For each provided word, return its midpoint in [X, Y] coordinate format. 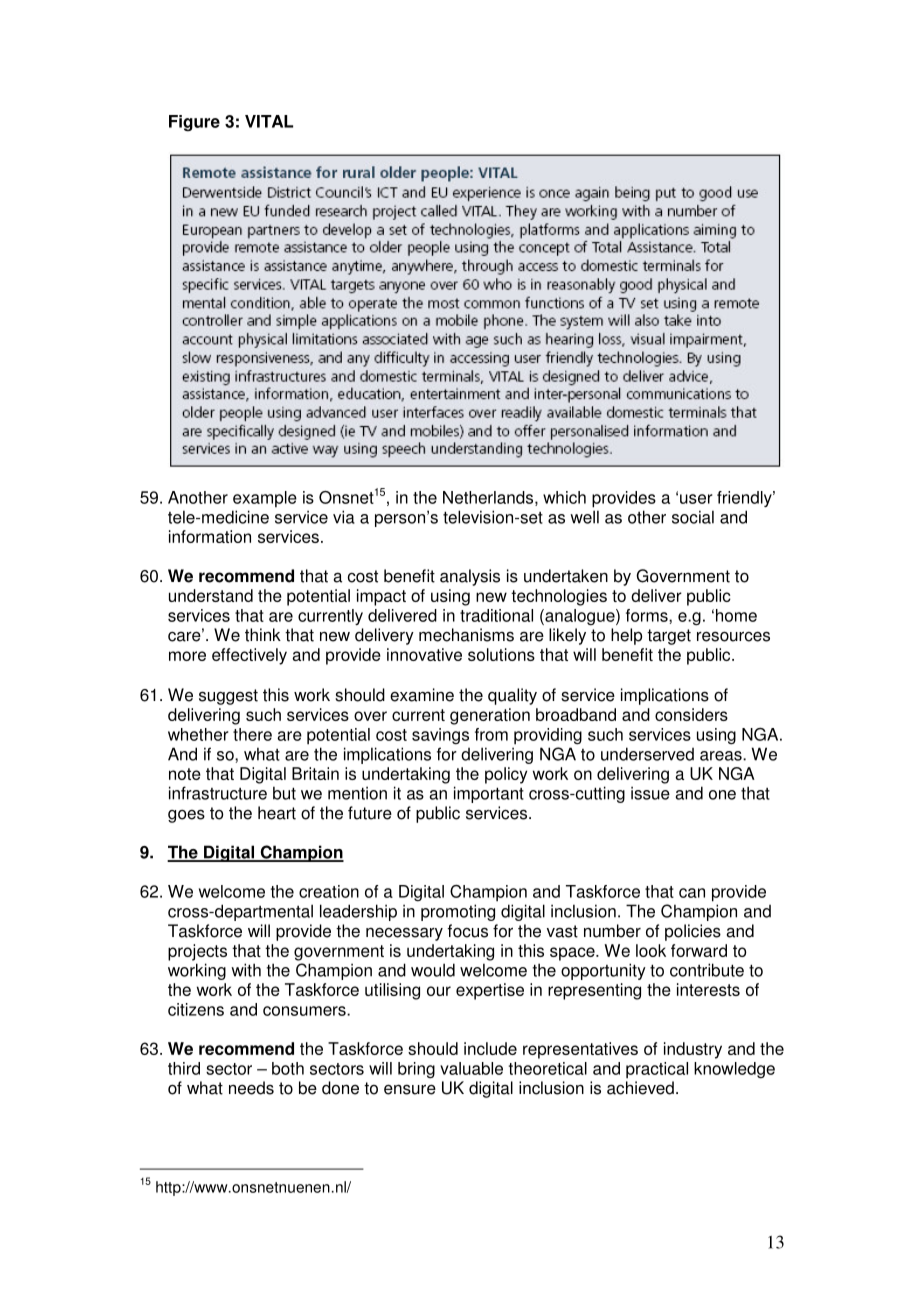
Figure [194, 123]
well [584, 517]
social [693, 517]
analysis [470, 577]
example [265, 499]
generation [490, 716]
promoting [458, 912]
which [564, 497]
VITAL [269, 121]
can [692, 893]
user [696, 499]
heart [277, 813]
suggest [228, 697]
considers [691, 714]
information [210, 536]
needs [251, 1088]
